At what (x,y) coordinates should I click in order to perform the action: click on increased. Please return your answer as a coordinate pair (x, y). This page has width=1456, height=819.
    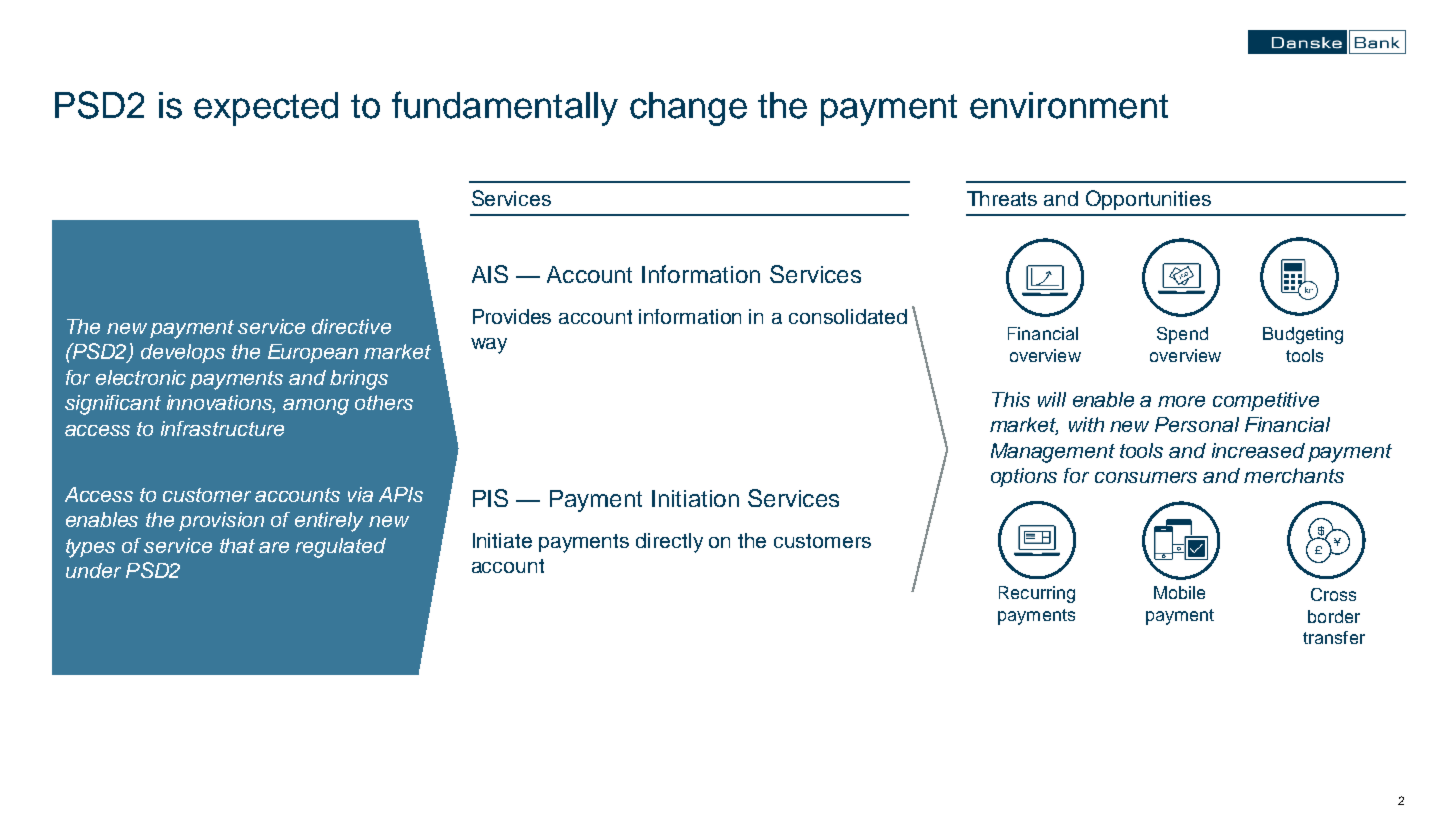
    Looking at the image, I should click on (1258, 450).
